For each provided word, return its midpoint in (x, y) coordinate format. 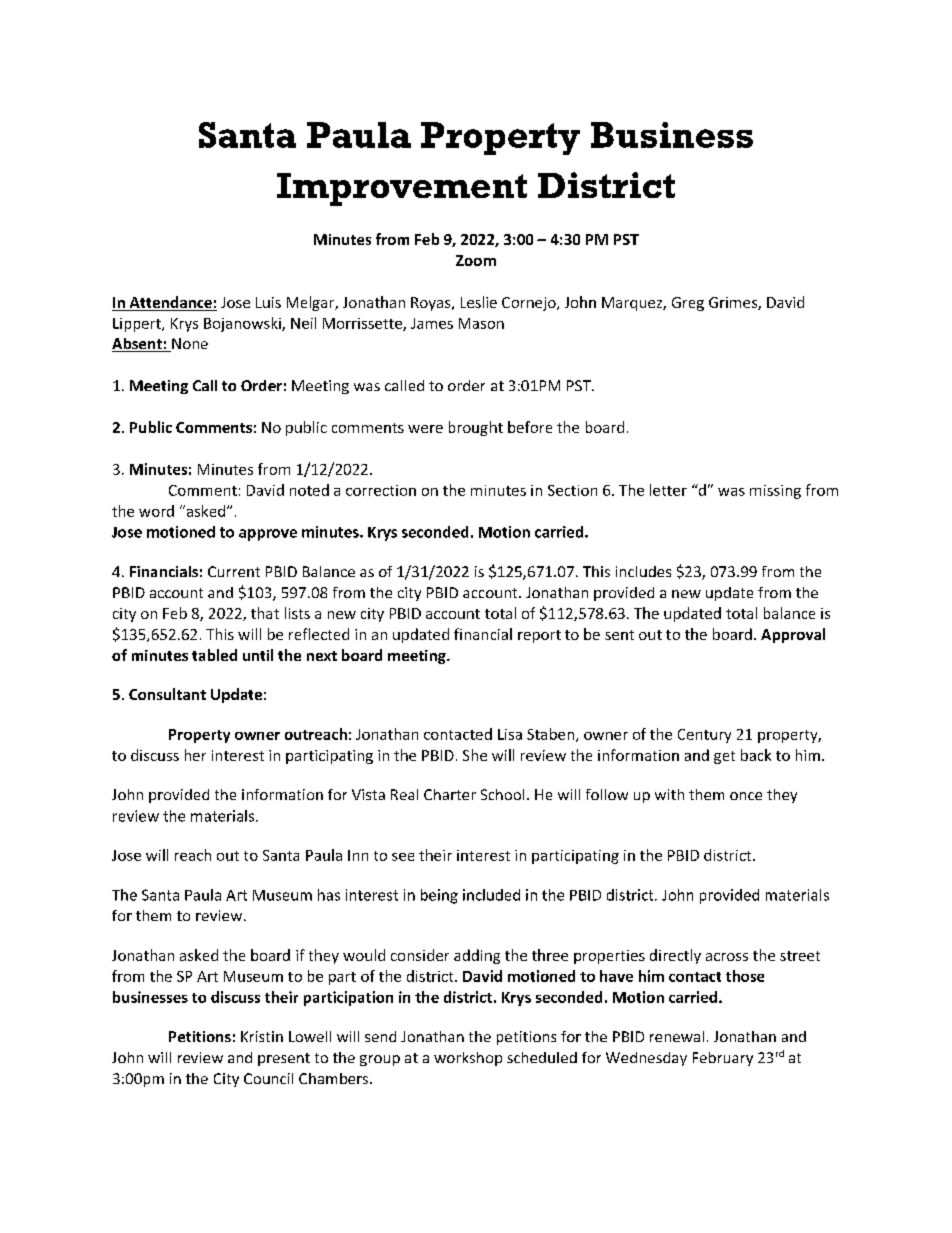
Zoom (476, 260)
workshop (468, 1059)
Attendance (170, 303)
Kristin (262, 1036)
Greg (688, 304)
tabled (214, 655)
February (723, 1059)
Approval (793, 635)
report (539, 636)
